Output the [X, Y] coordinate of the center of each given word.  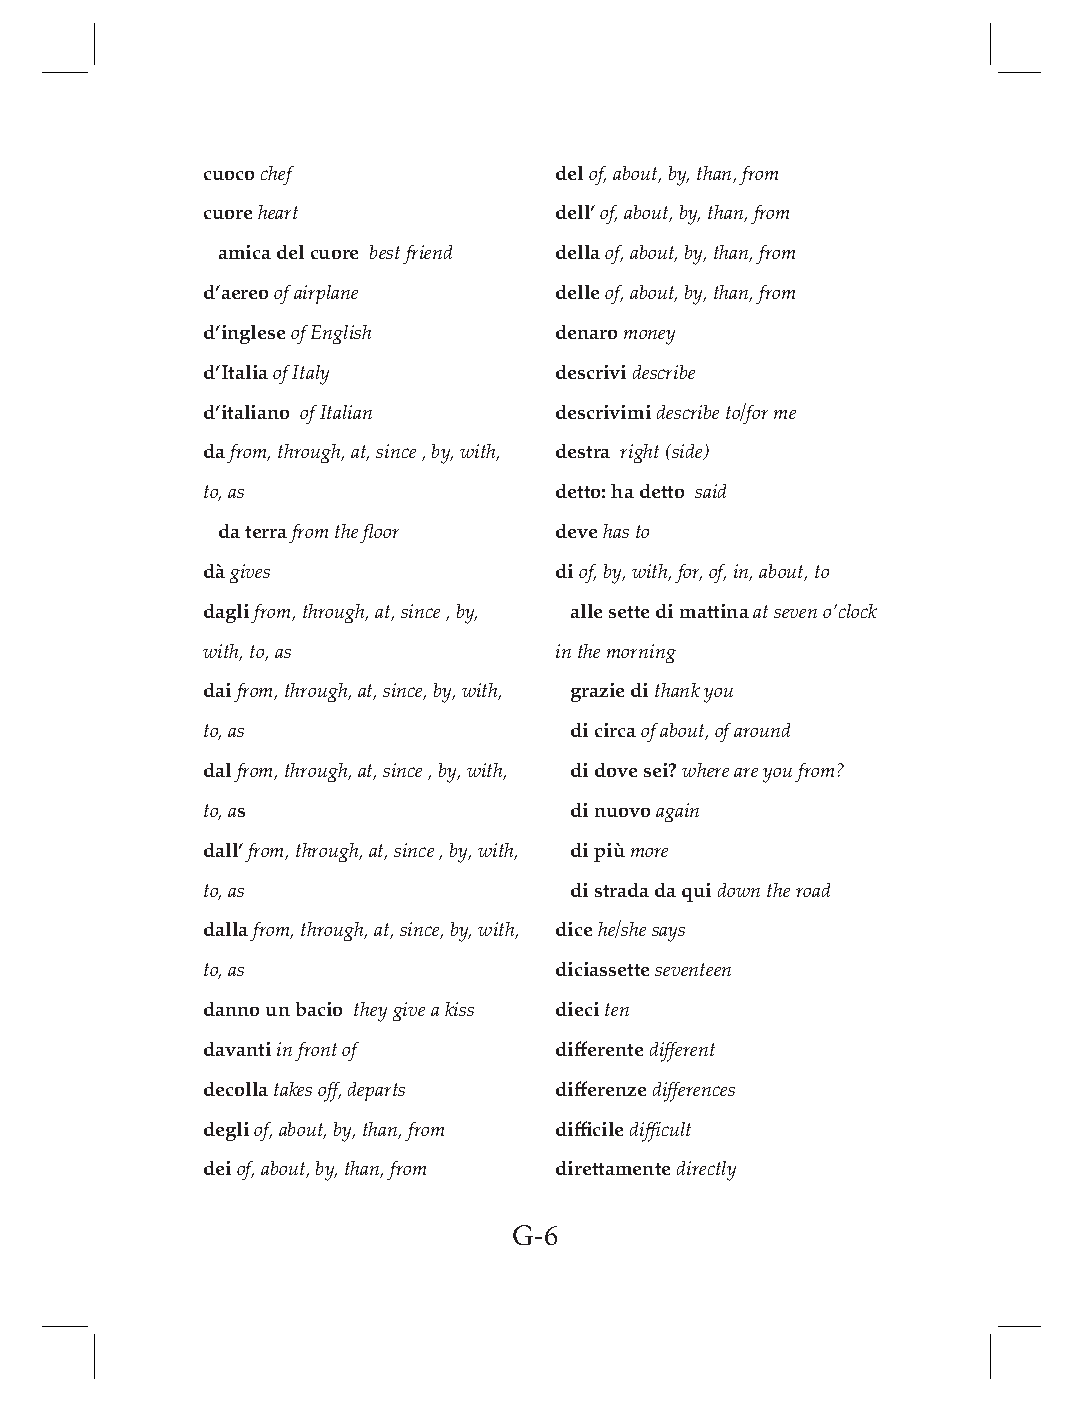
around [762, 730]
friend [427, 254]
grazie [597, 692]
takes [293, 1089]
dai [217, 690]
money [649, 337]
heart [278, 212]
